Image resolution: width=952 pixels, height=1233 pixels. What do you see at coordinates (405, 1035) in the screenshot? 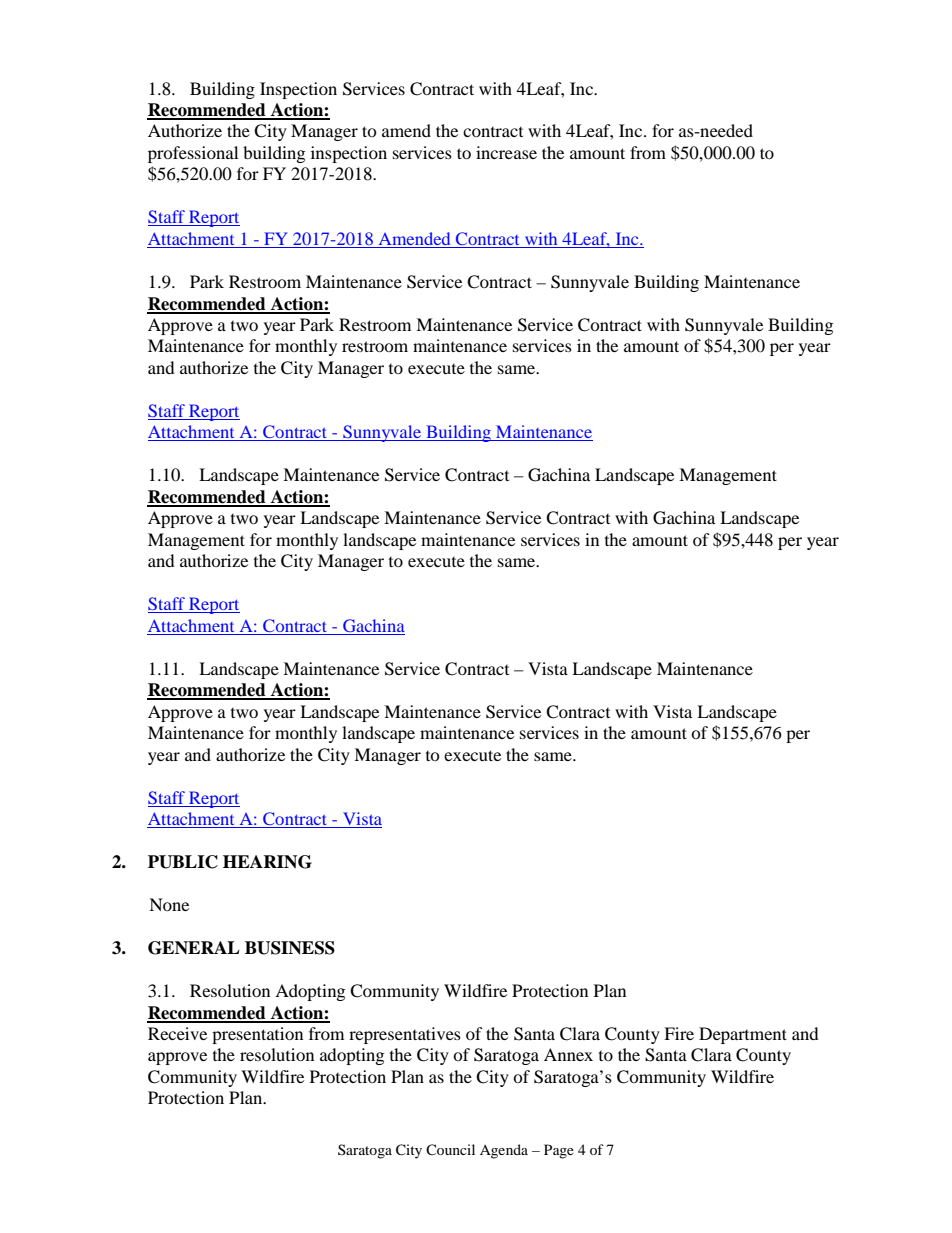
I see `representatives` at bounding box center [405, 1035].
